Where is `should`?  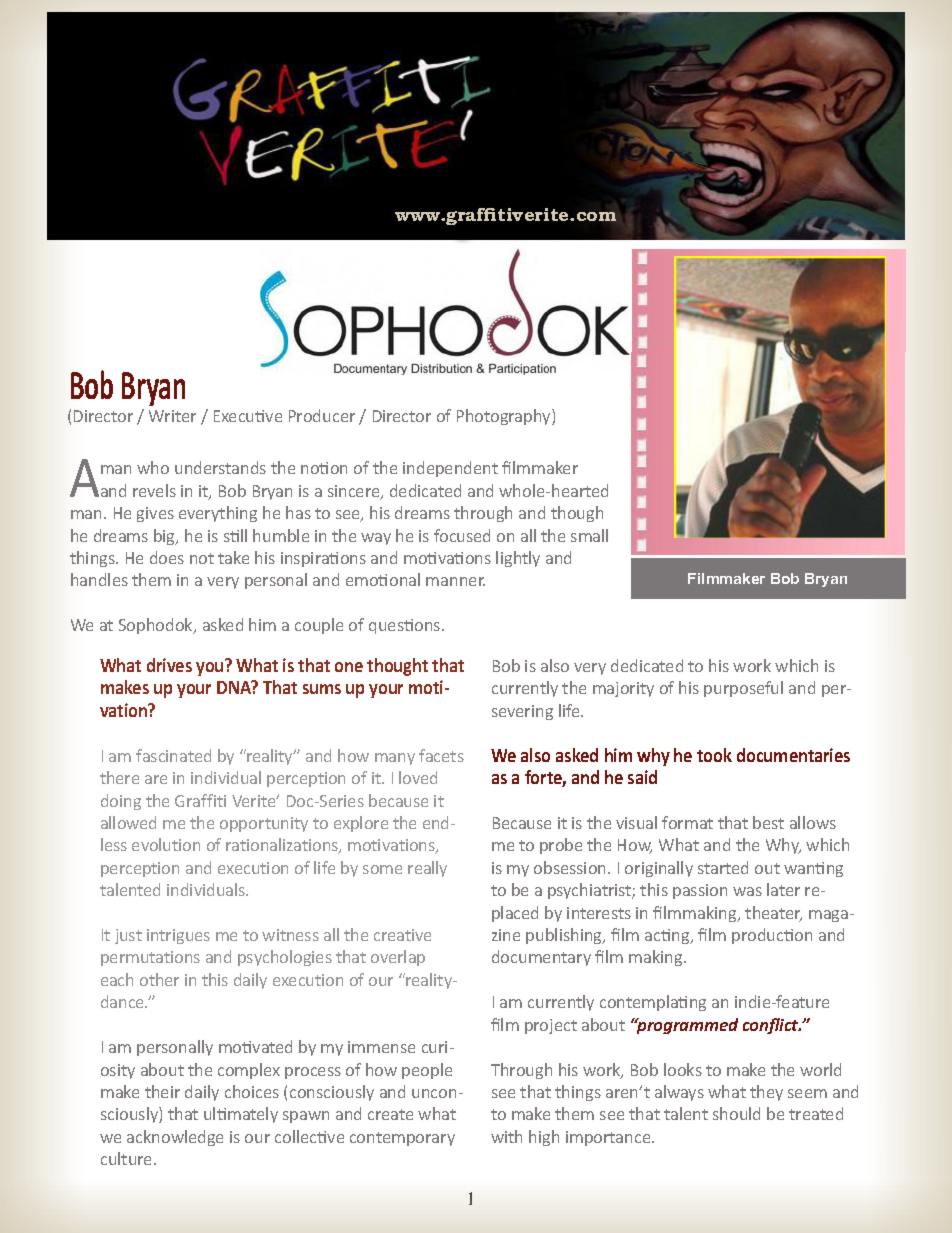
should is located at coordinates (736, 1113).
